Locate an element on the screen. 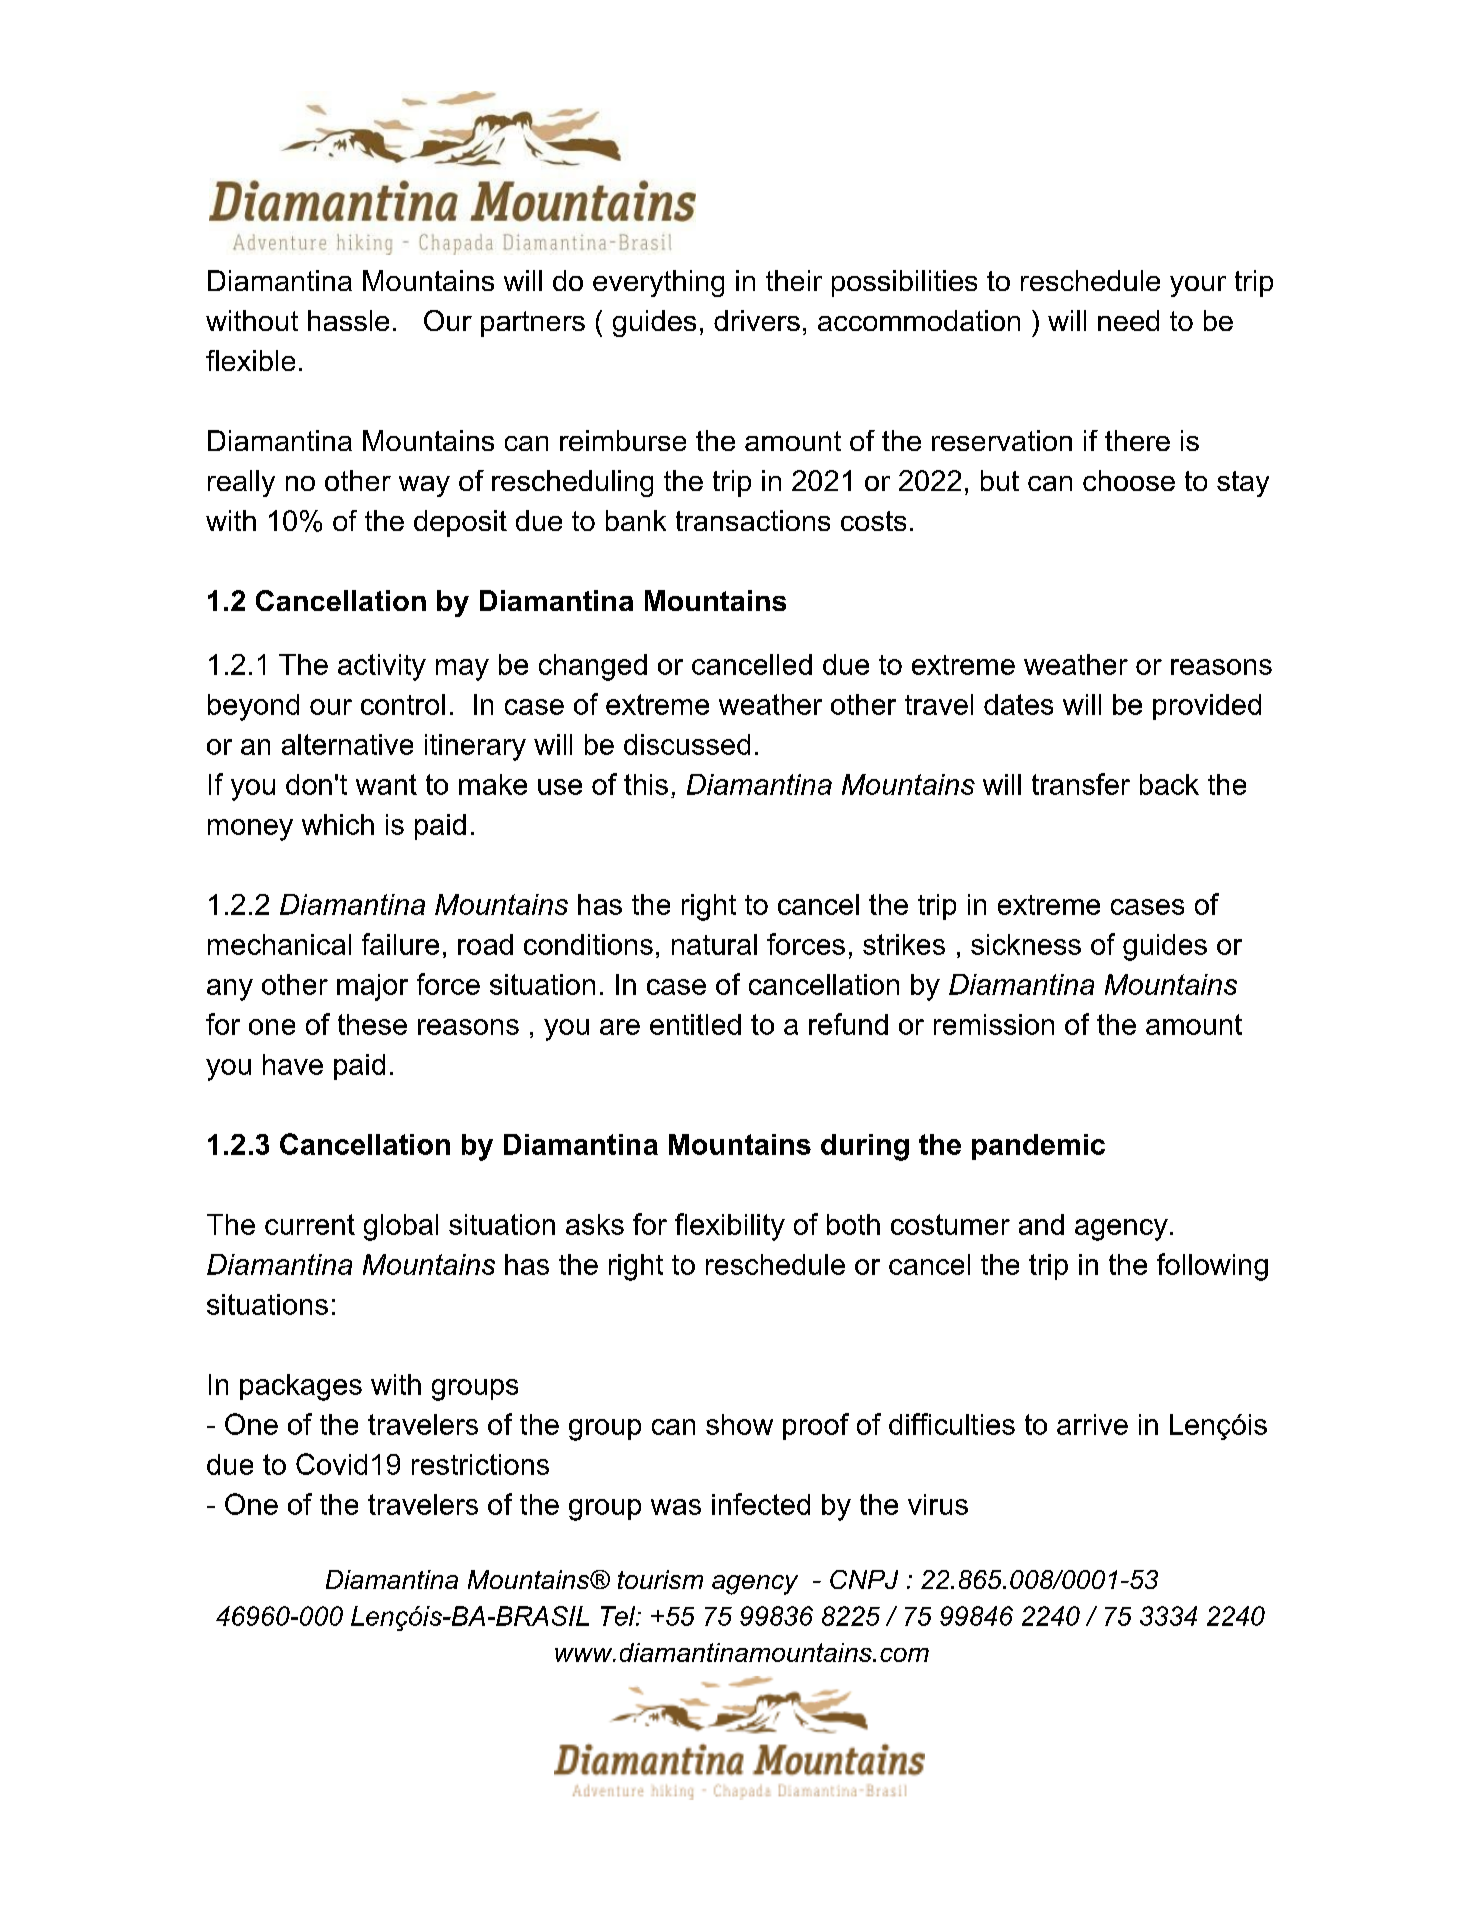 This screenshot has width=1483, height=1920. failure is located at coordinates (400, 944).
